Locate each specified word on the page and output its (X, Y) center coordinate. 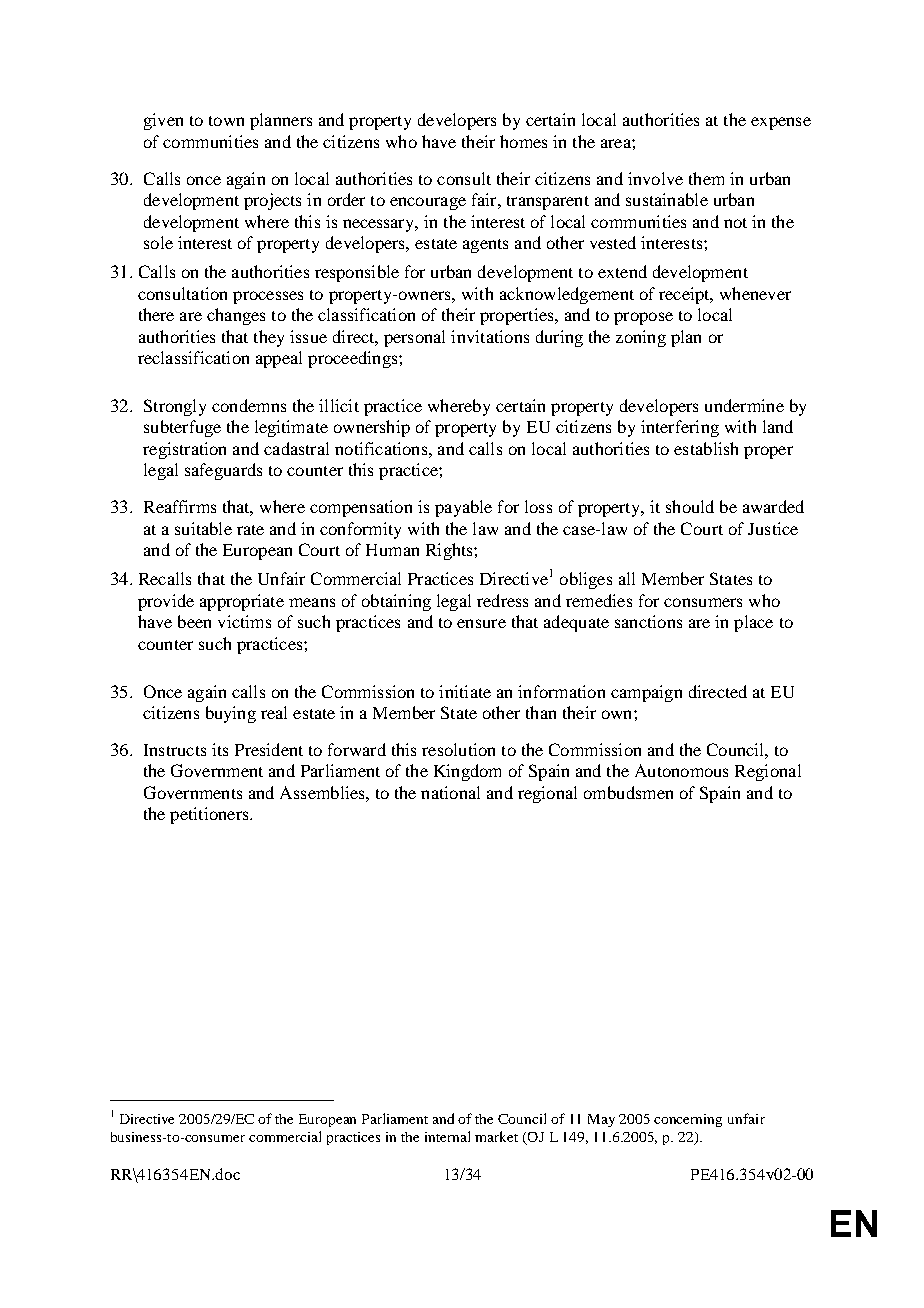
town (226, 121)
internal (447, 1136)
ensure (481, 623)
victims (244, 621)
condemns (249, 405)
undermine (744, 405)
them (706, 178)
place (753, 623)
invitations (490, 336)
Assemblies (323, 792)
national (450, 792)
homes (523, 141)
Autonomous (681, 770)
